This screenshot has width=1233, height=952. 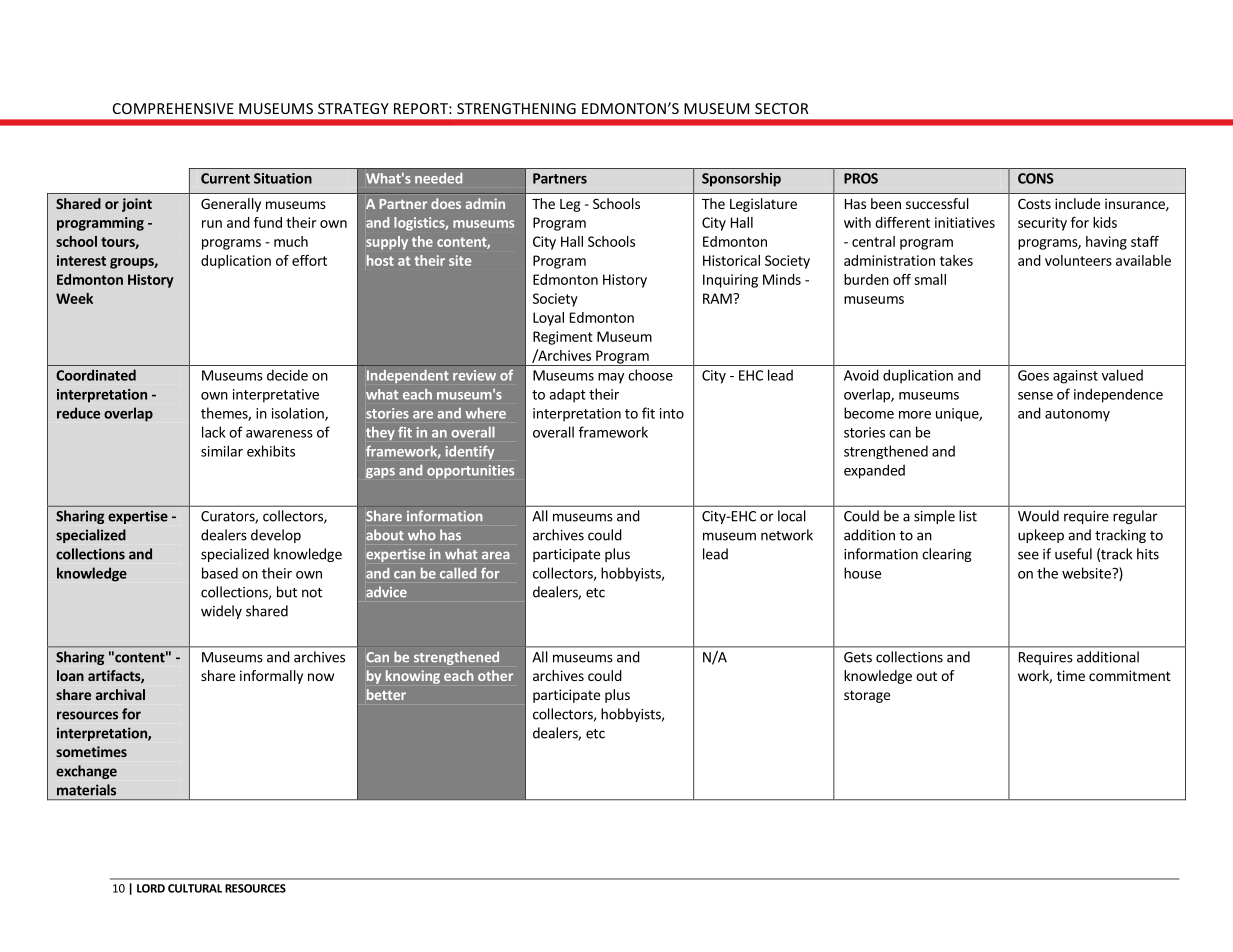 I want to click on COMPREHENSIVE, so click(x=173, y=108).
